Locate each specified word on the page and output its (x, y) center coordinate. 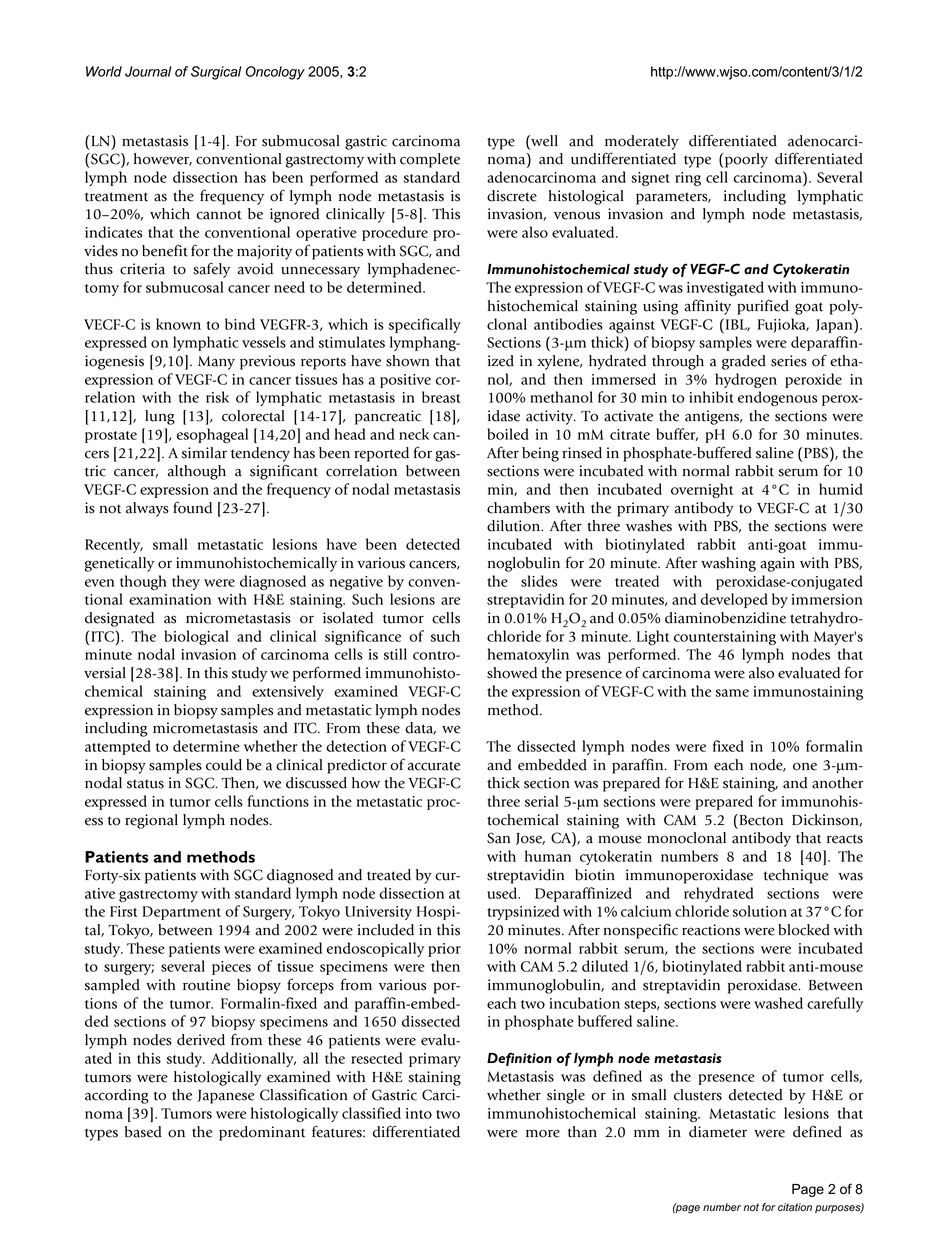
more (543, 1133)
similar (204, 453)
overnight (702, 490)
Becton (760, 820)
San (498, 838)
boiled (508, 434)
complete (430, 160)
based (143, 1132)
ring (688, 179)
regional (151, 821)
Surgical (216, 73)
